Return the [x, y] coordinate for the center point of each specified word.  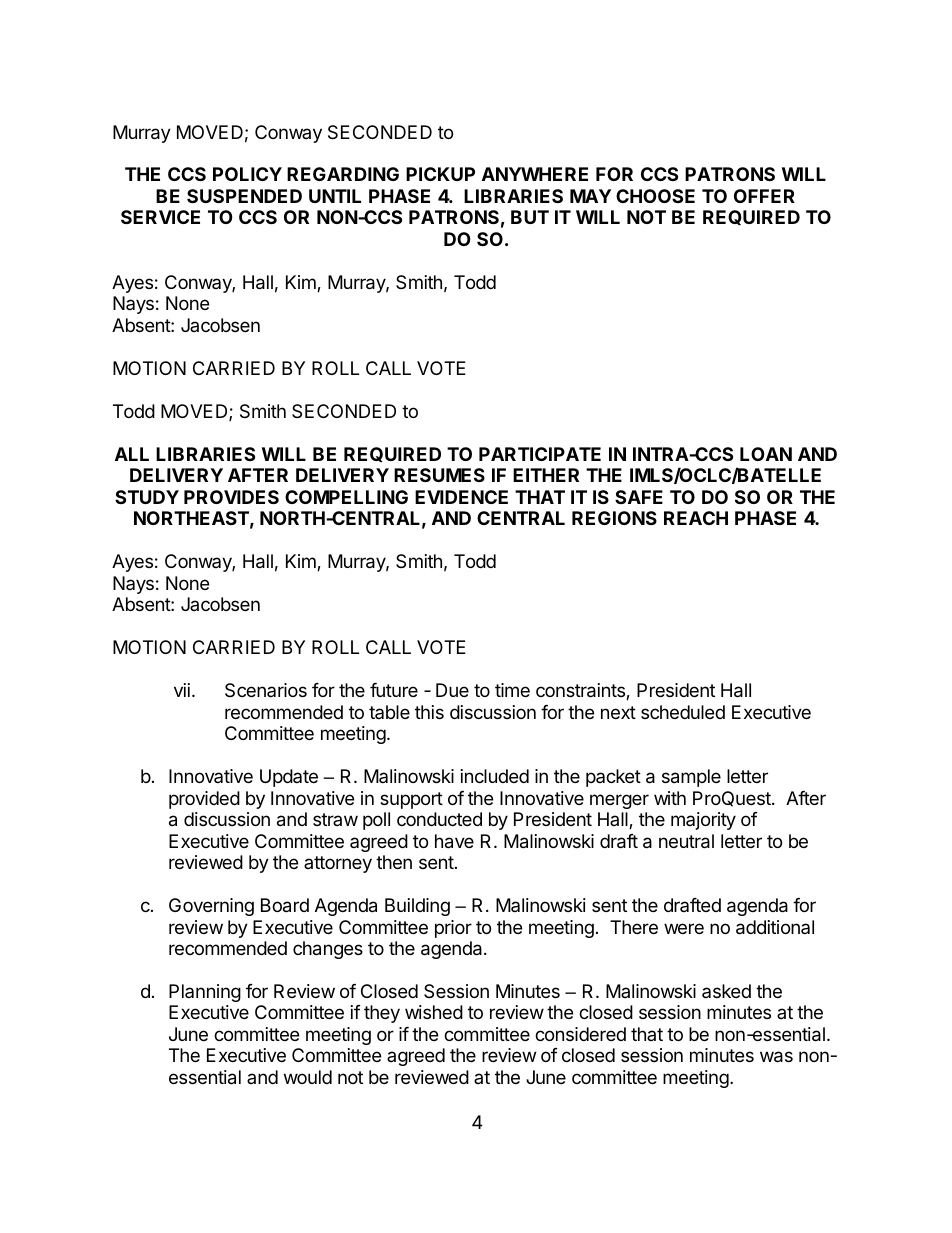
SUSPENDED [244, 196]
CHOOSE [655, 196]
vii [182, 690]
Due [452, 690]
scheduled [683, 712]
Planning [205, 993]
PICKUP [440, 174]
